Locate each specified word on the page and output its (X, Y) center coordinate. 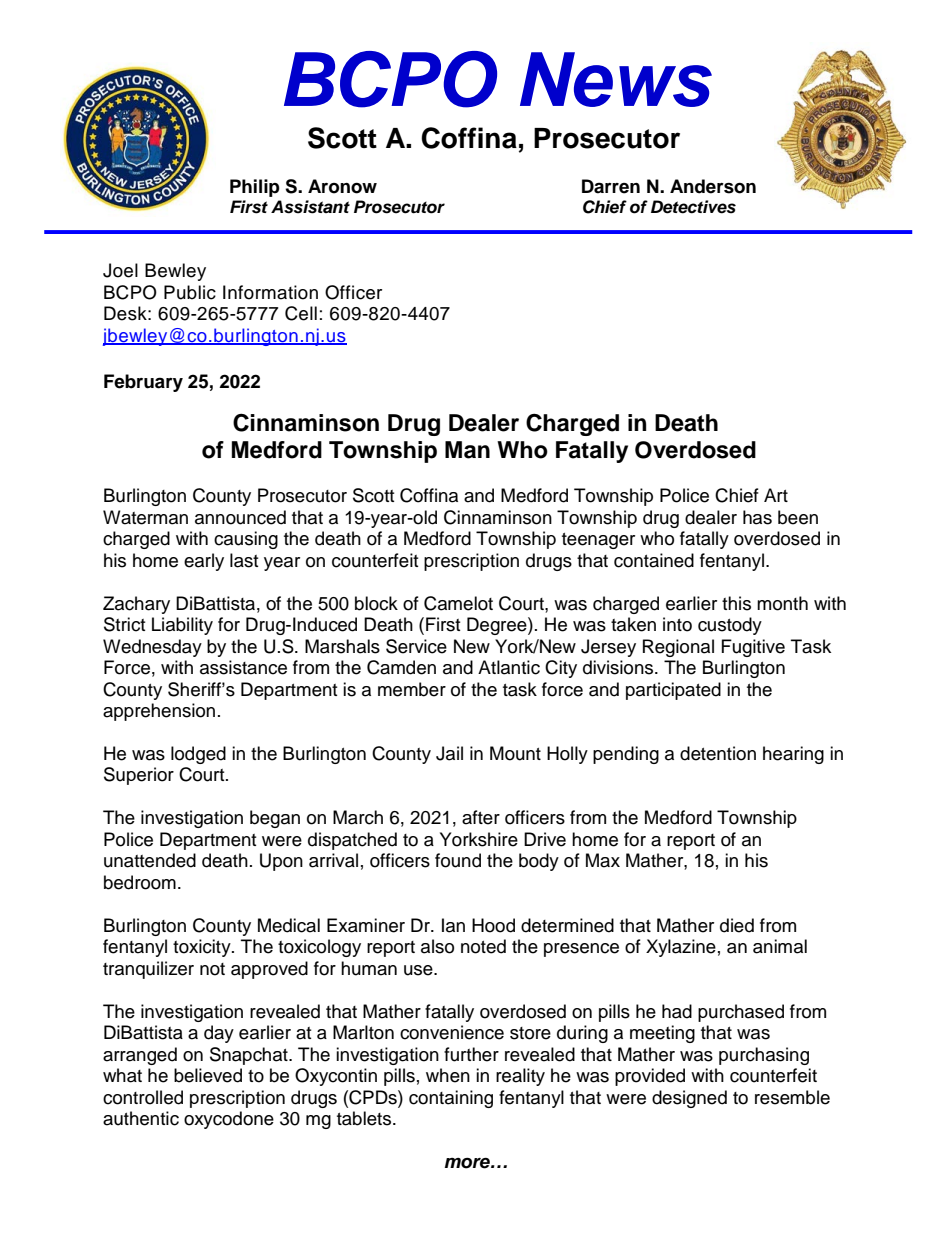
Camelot (458, 603)
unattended (150, 860)
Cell (301, 313)
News (616, 79)
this (736, 603)
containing (451, 1099)
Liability (182, 626)
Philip (255, 188)
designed (689, 1099)
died (737, 925)
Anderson (713, 186)
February (143, 383)
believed (208, 1075)
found (458, 860)
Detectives (693, 207)
